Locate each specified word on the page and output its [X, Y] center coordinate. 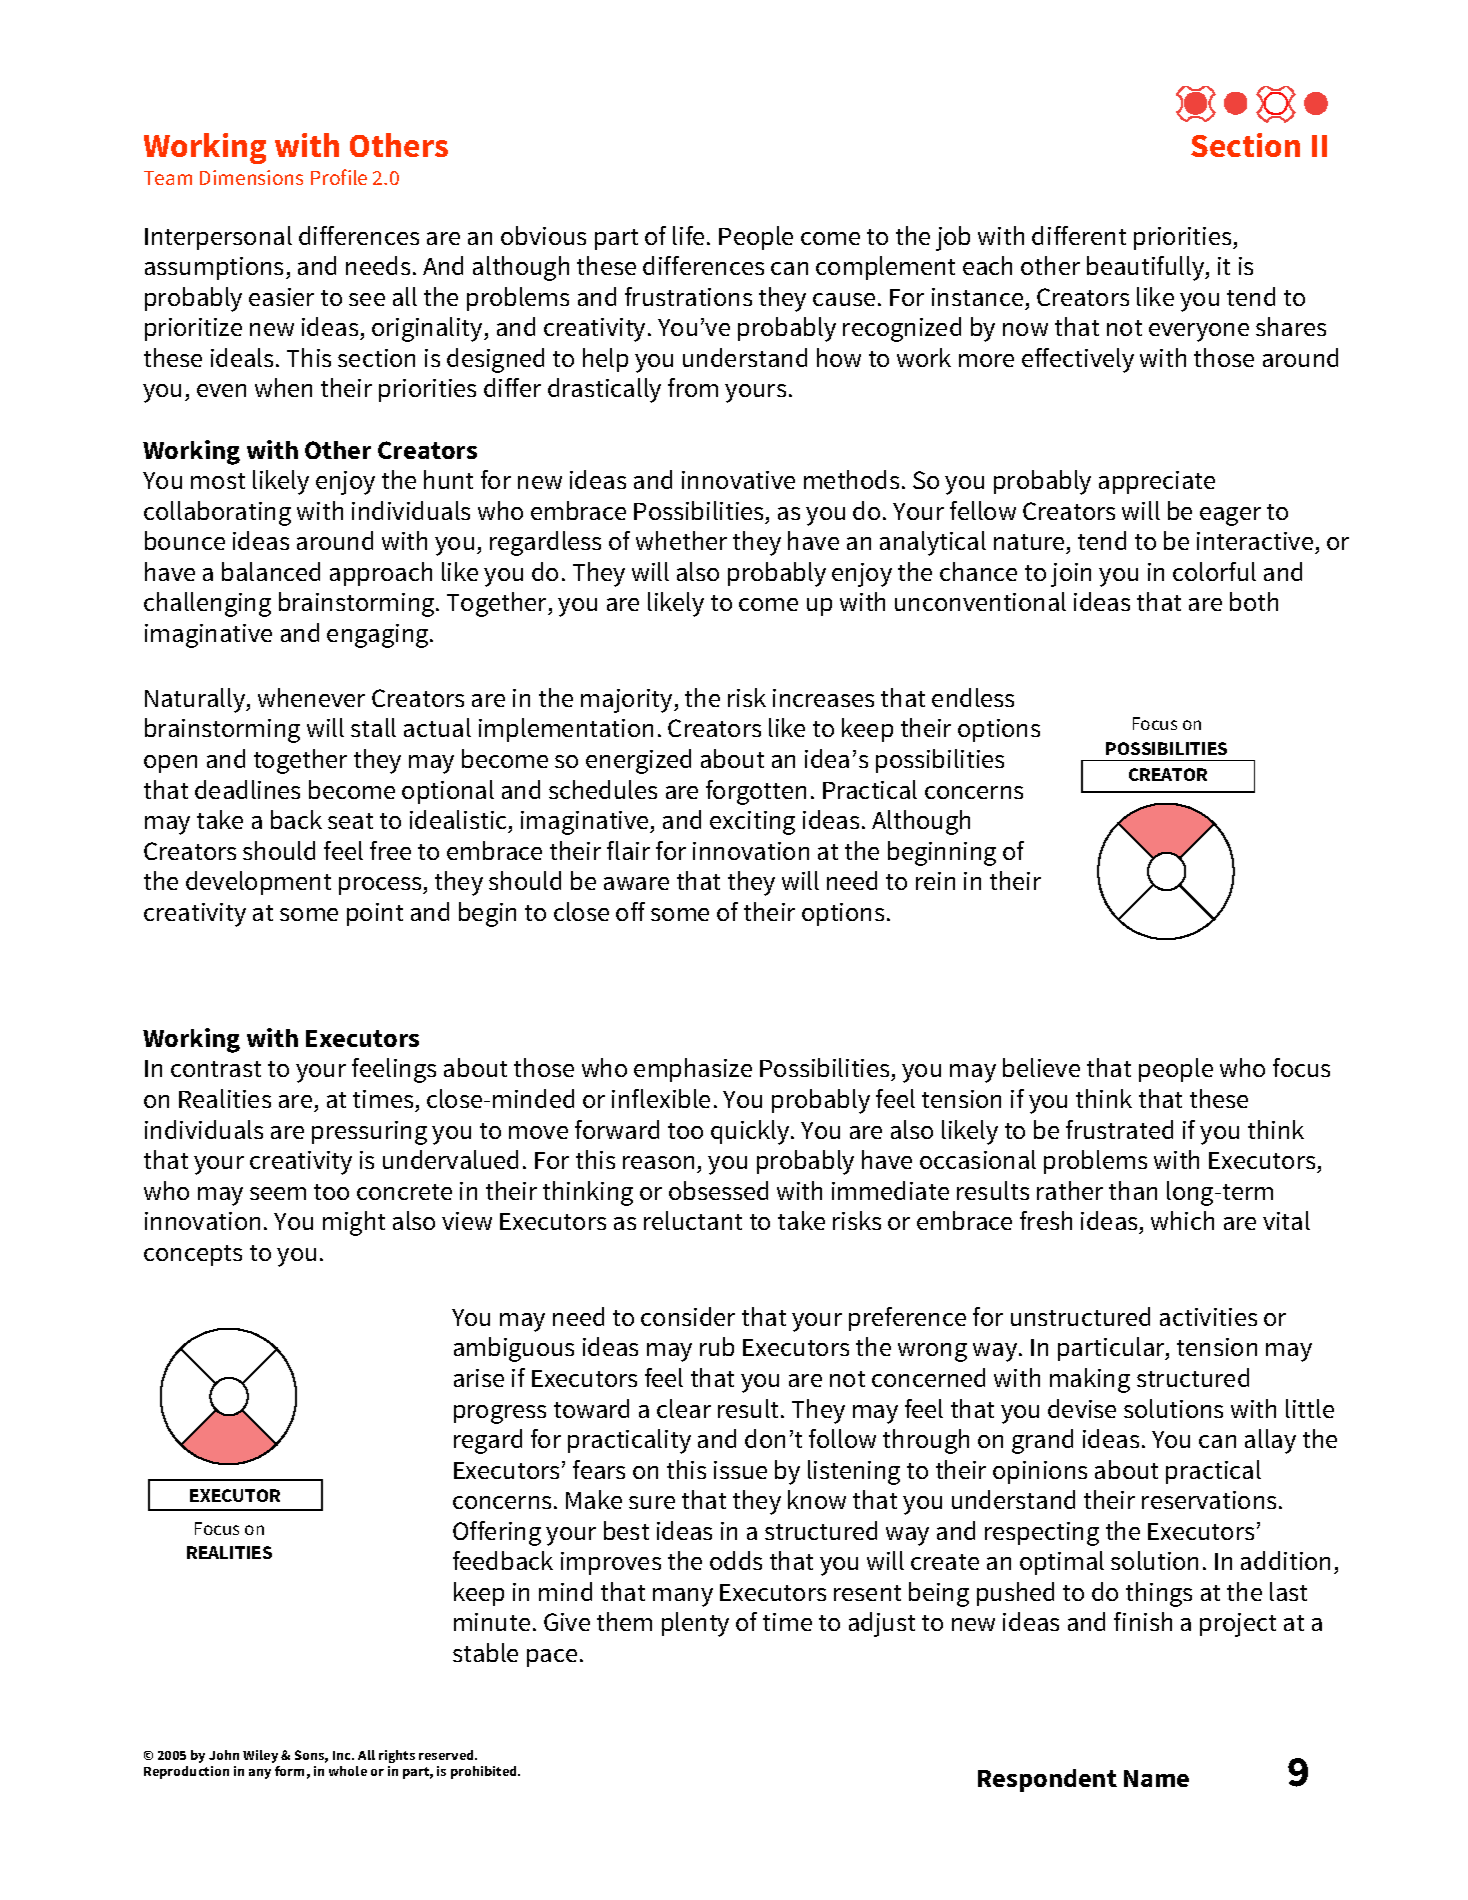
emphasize [693, 1070]
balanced [271, 571]
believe [1041, 1067]
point [375, 914]
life [688, 235]
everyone [1199, 332]
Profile [339, 177]
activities [1208, 1317]
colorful [1214, 571]
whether [681, 540]
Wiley [260, 1756]
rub [717, 1346]
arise [479, 1378]
